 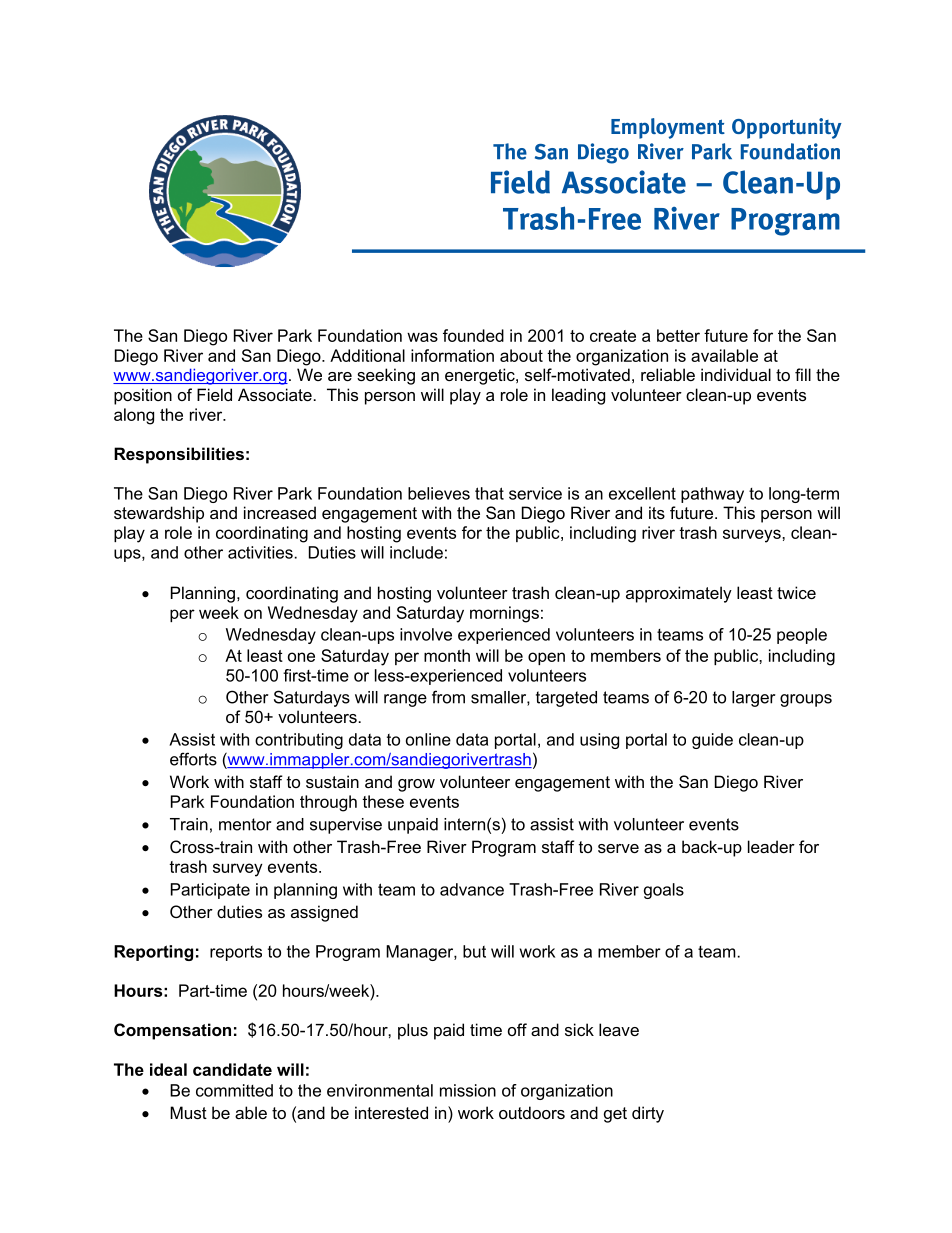 I want to click on Opportunity, so click(x=787, y=128).
